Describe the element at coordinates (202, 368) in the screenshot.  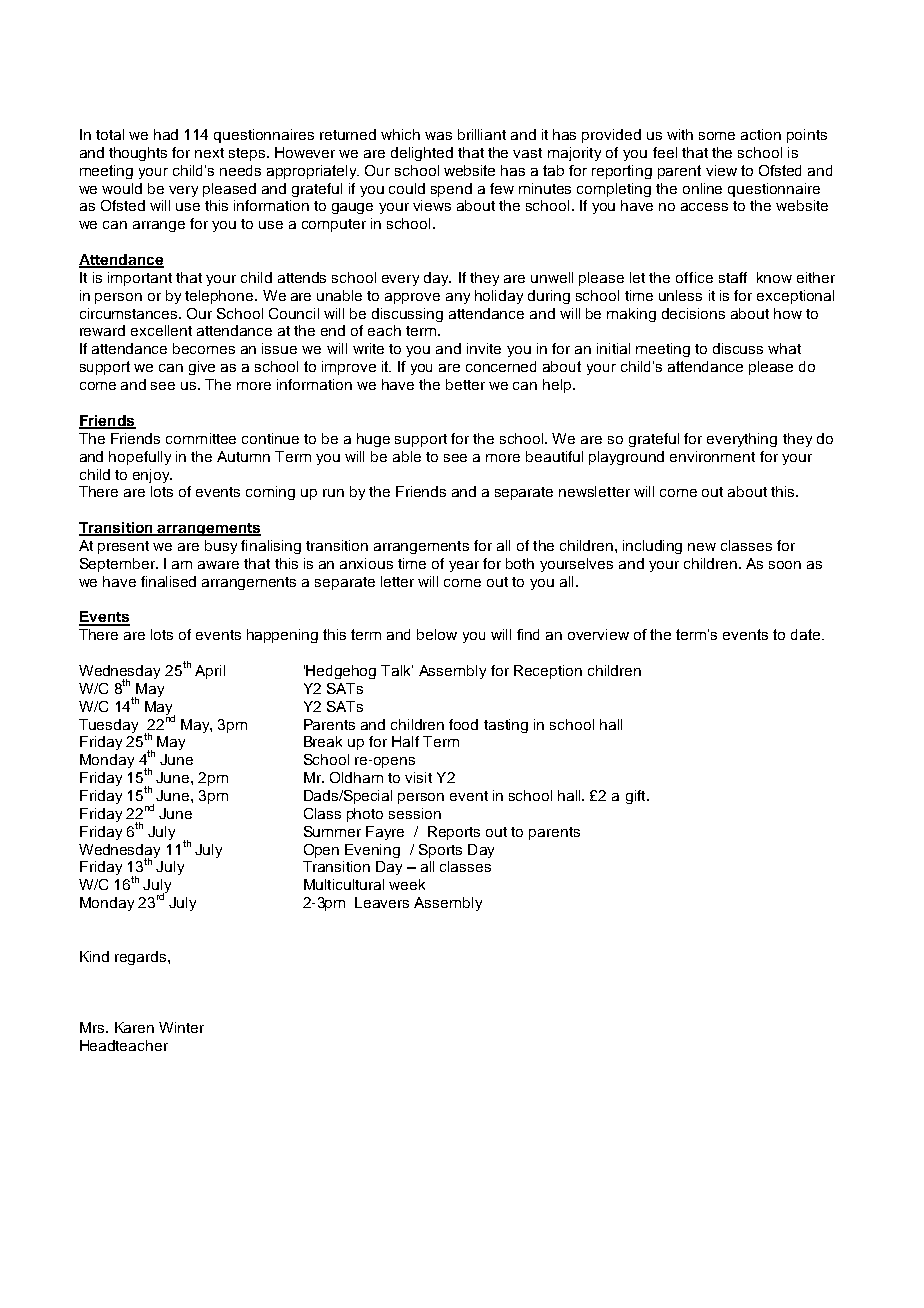
I see `give` at that location.
